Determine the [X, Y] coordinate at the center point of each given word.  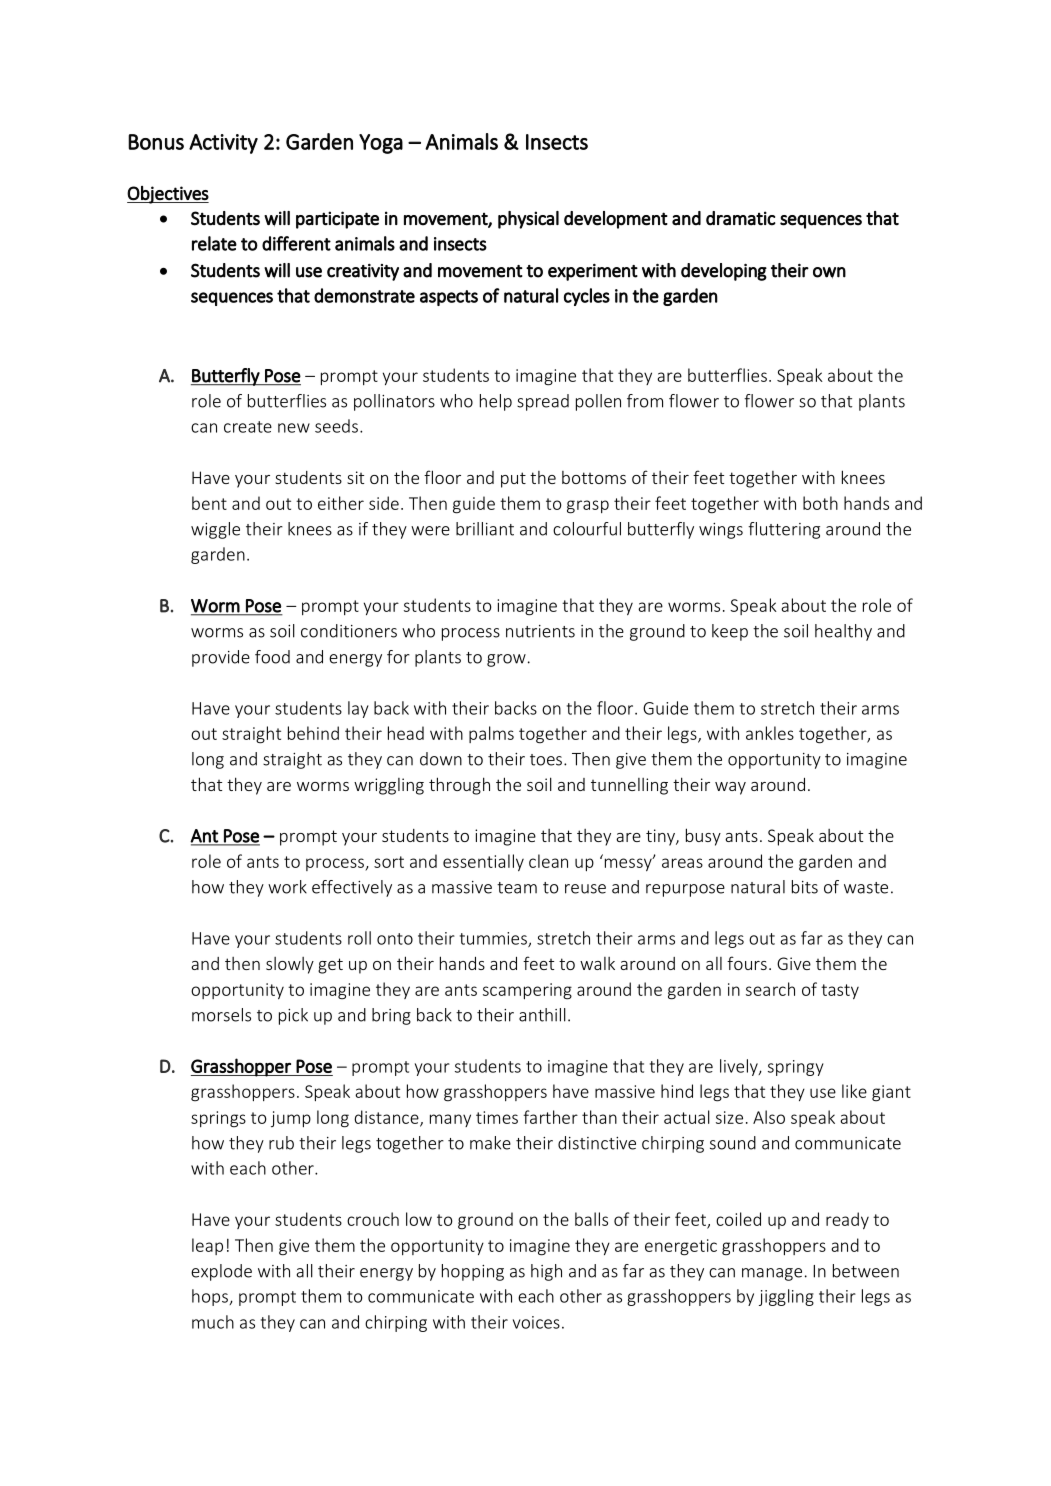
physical [528, 220]
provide [221, 658]
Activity [223, 144]
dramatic [741, 218]
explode [221, 1272]
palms [491, 734]
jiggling [786, 1297]
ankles [770, 733]
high [546, 1272]
